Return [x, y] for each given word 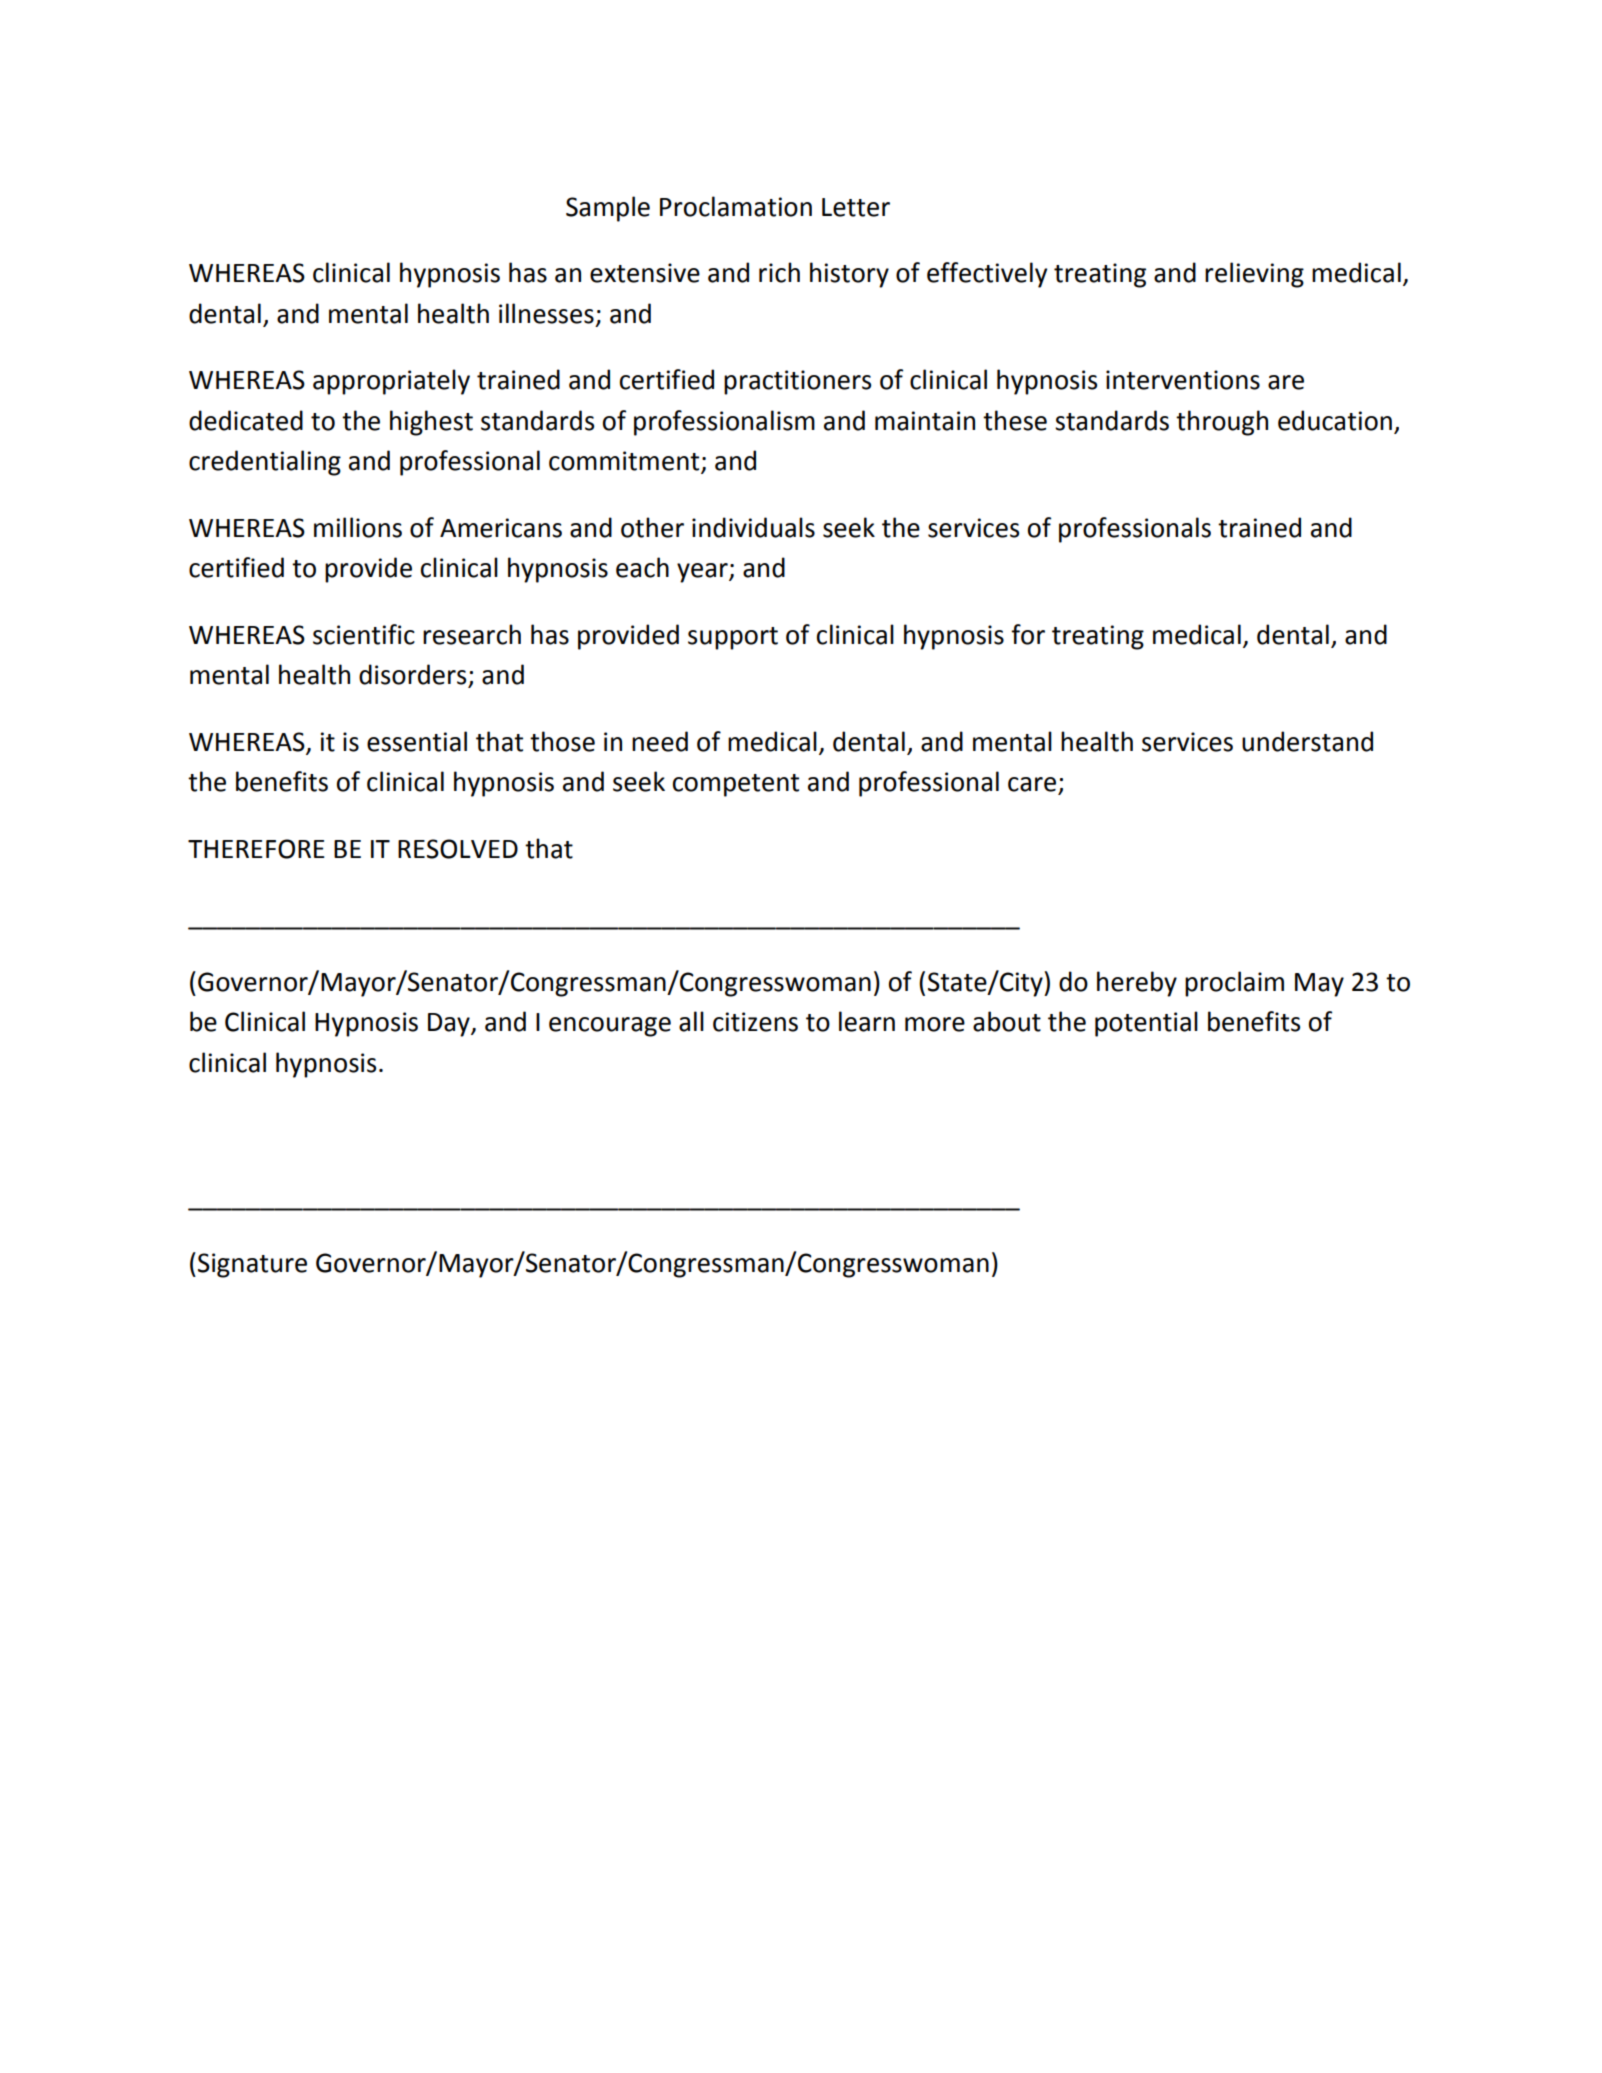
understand [1307, 741]
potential [1146, 1024]
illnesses [546, 313]
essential [417, 741]
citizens [755, 1022]
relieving [1254, 275]
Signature [252, 1265]
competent [736, 785]
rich [779, 272]
